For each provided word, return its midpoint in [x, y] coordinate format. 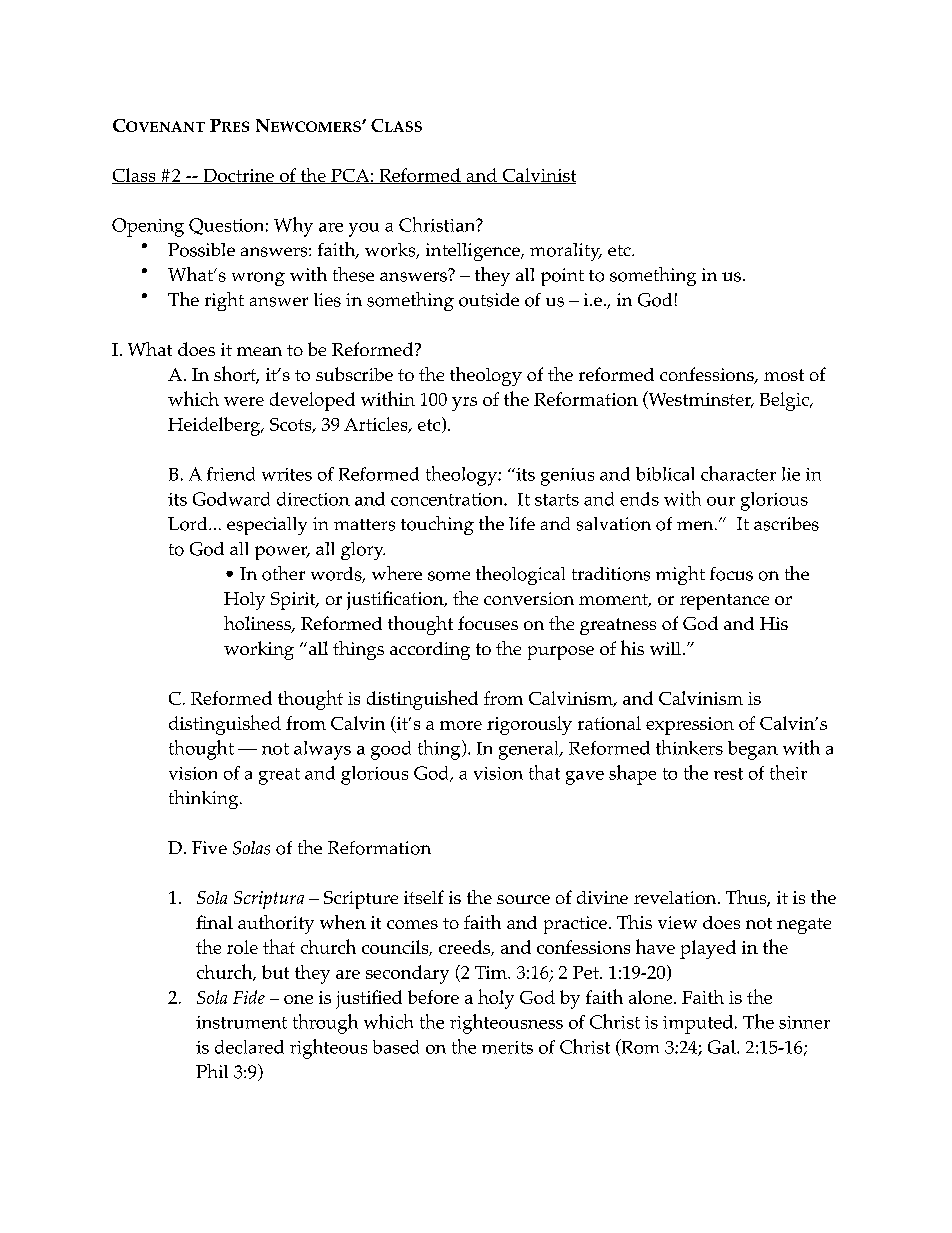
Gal [723, 1047]
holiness [258, 624]
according [430, 651]
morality [566, 252]
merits [507, 1047]
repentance [724, 602]
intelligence [474, 252]
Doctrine [238, 176]
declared [249, 1047]
